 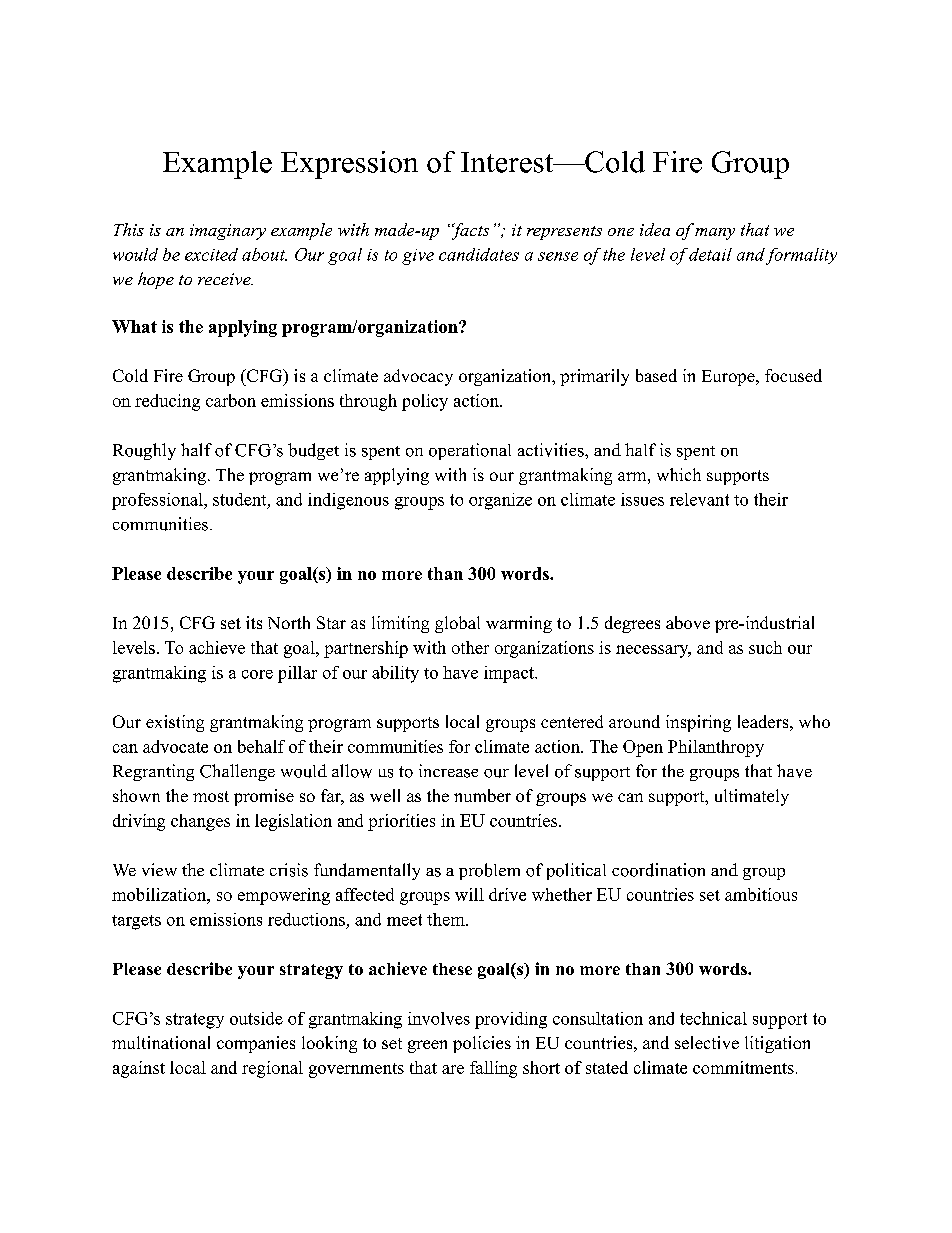 What do you see at coordinates (228, 232) in the screenshot?
I see `imaginary` at bounding box center [228, 232].
